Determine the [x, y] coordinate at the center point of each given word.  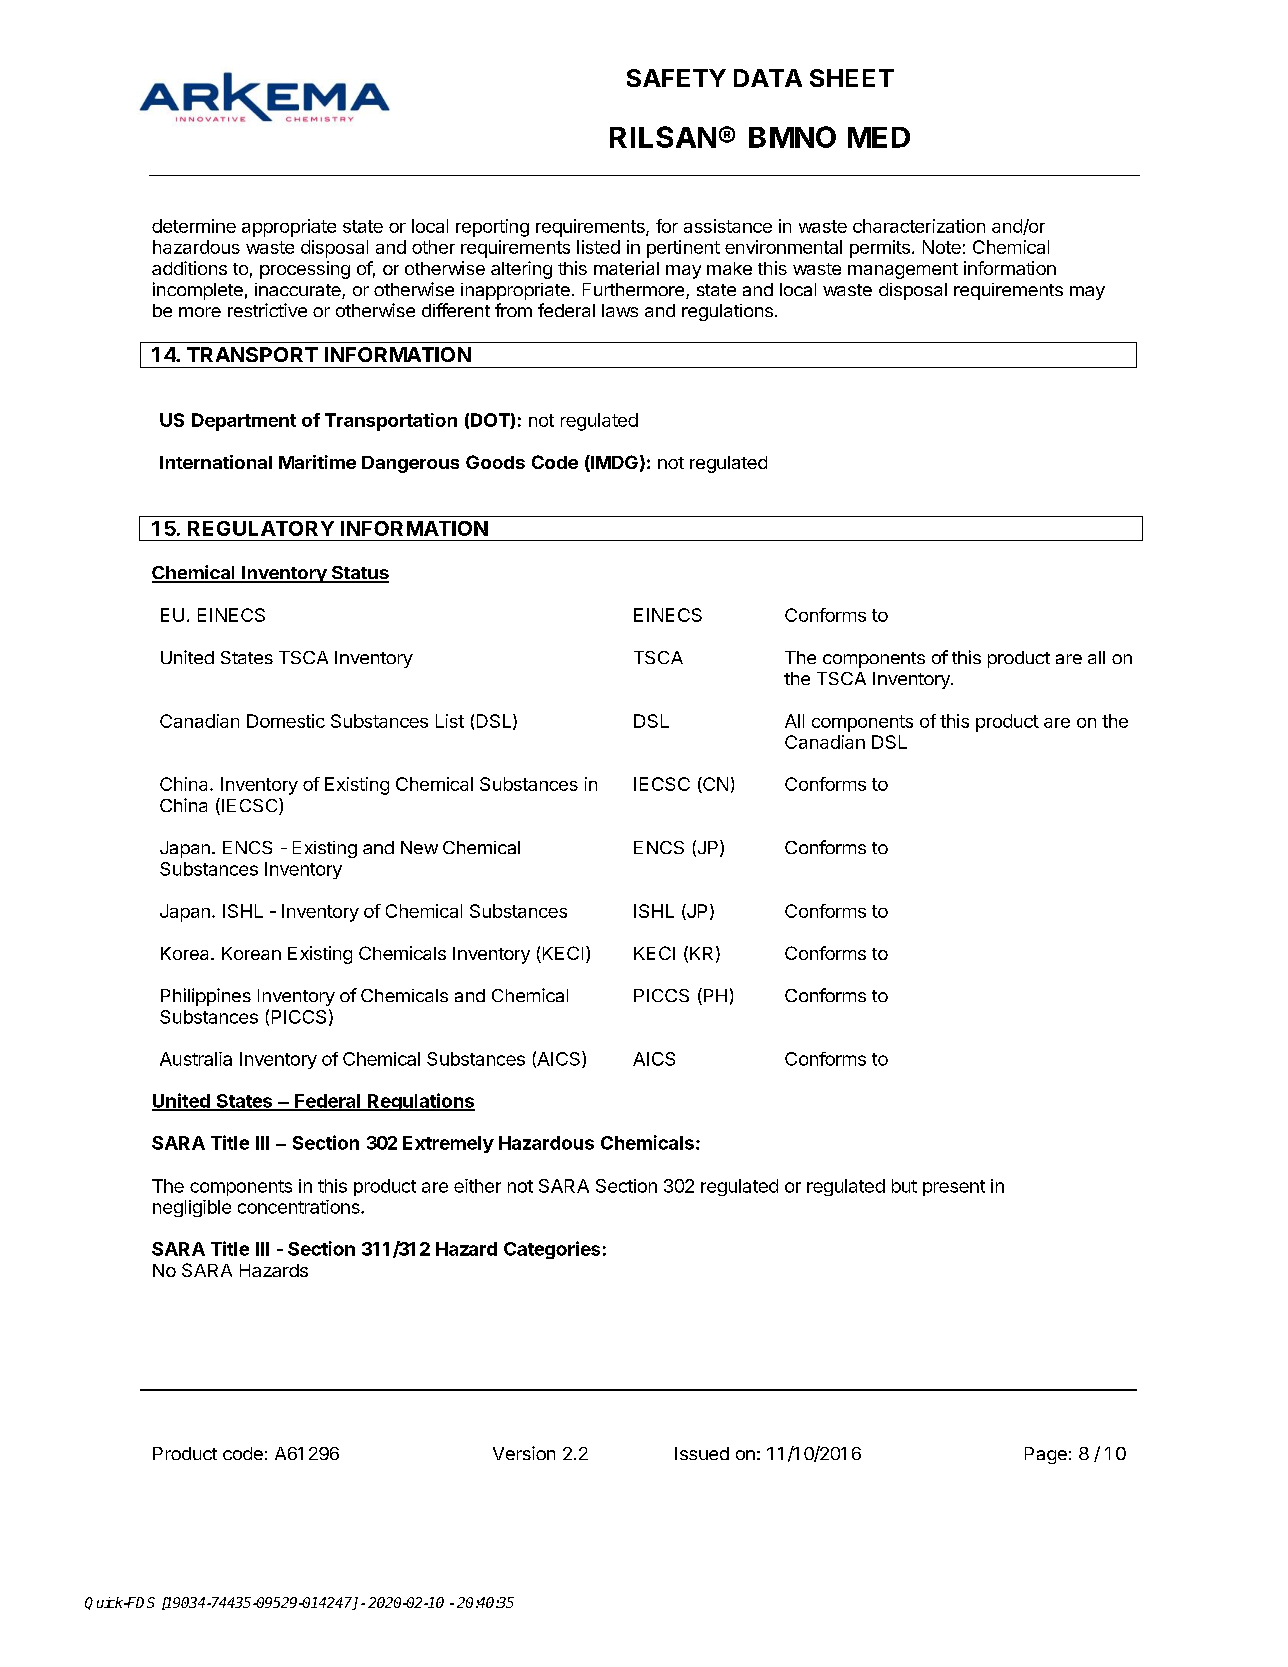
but [904, 1186]
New [419, 847]
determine [194, 226]
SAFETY [676, 78]
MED [879, 137]
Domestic [286, 721]
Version [524, 1453]
